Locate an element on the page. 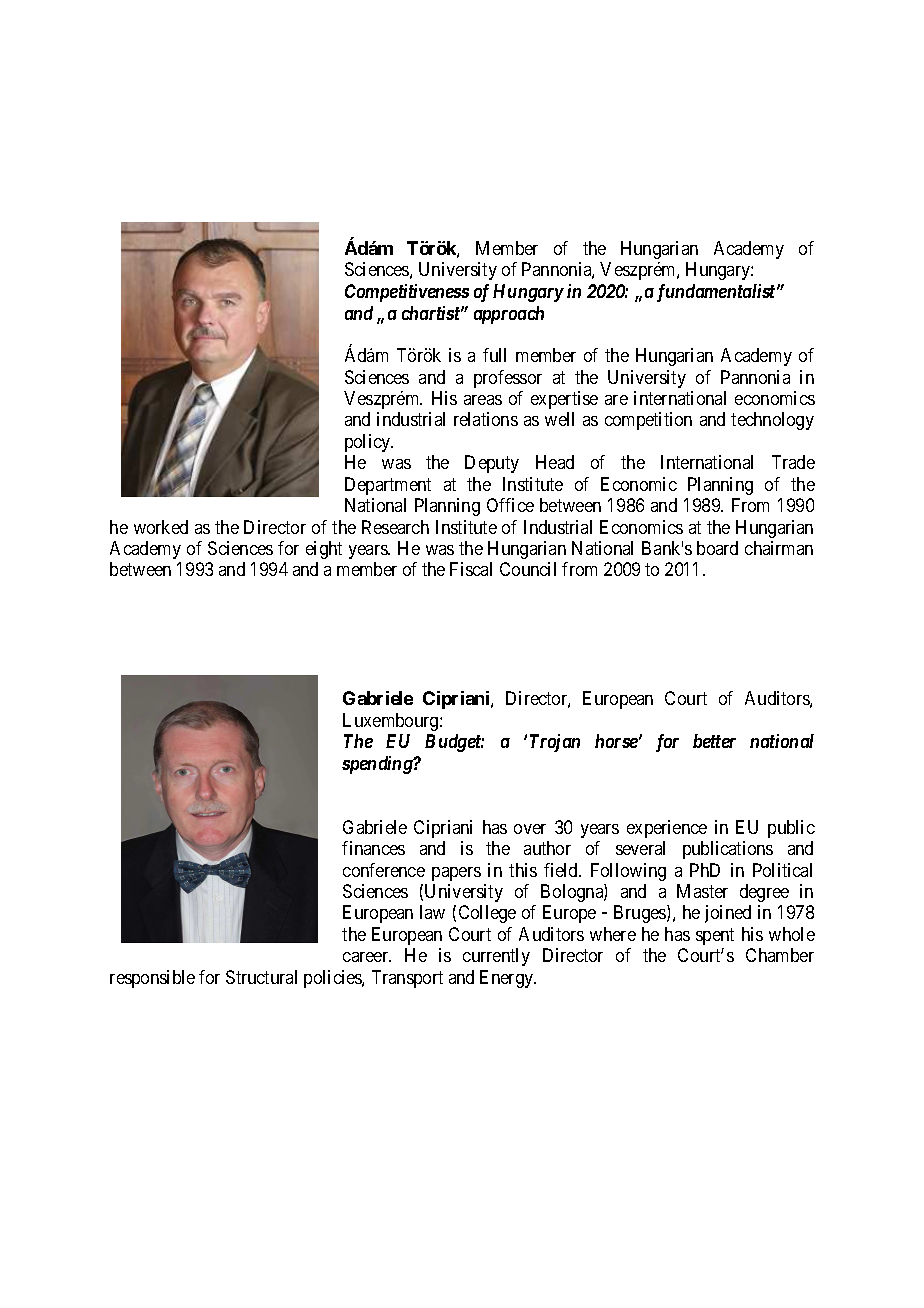  fundamentalist is located at coordinates (717, 293).
